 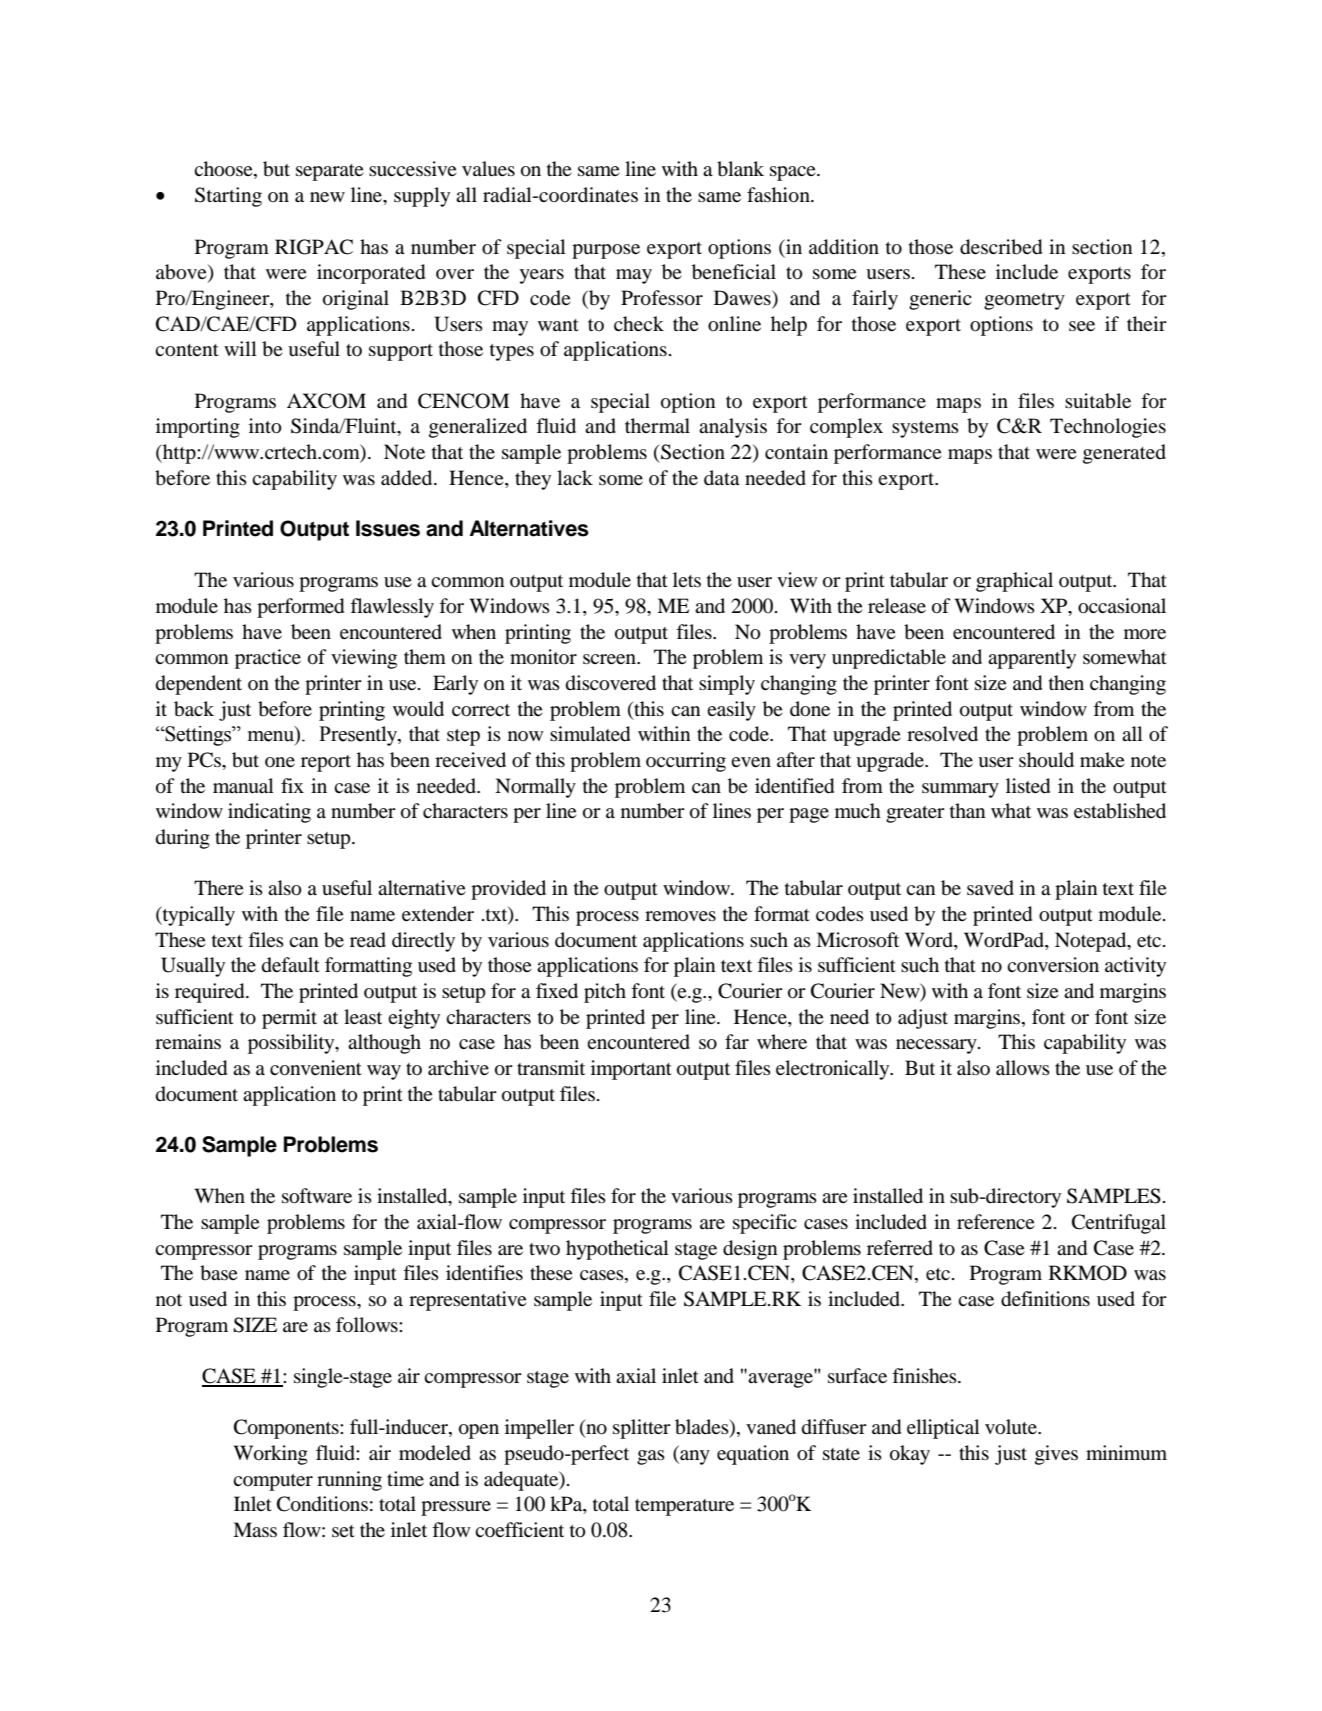 What do you see at coordinates (388, 528) in the screenshot?
I see `Issues` at bounding box center [388, 528].
